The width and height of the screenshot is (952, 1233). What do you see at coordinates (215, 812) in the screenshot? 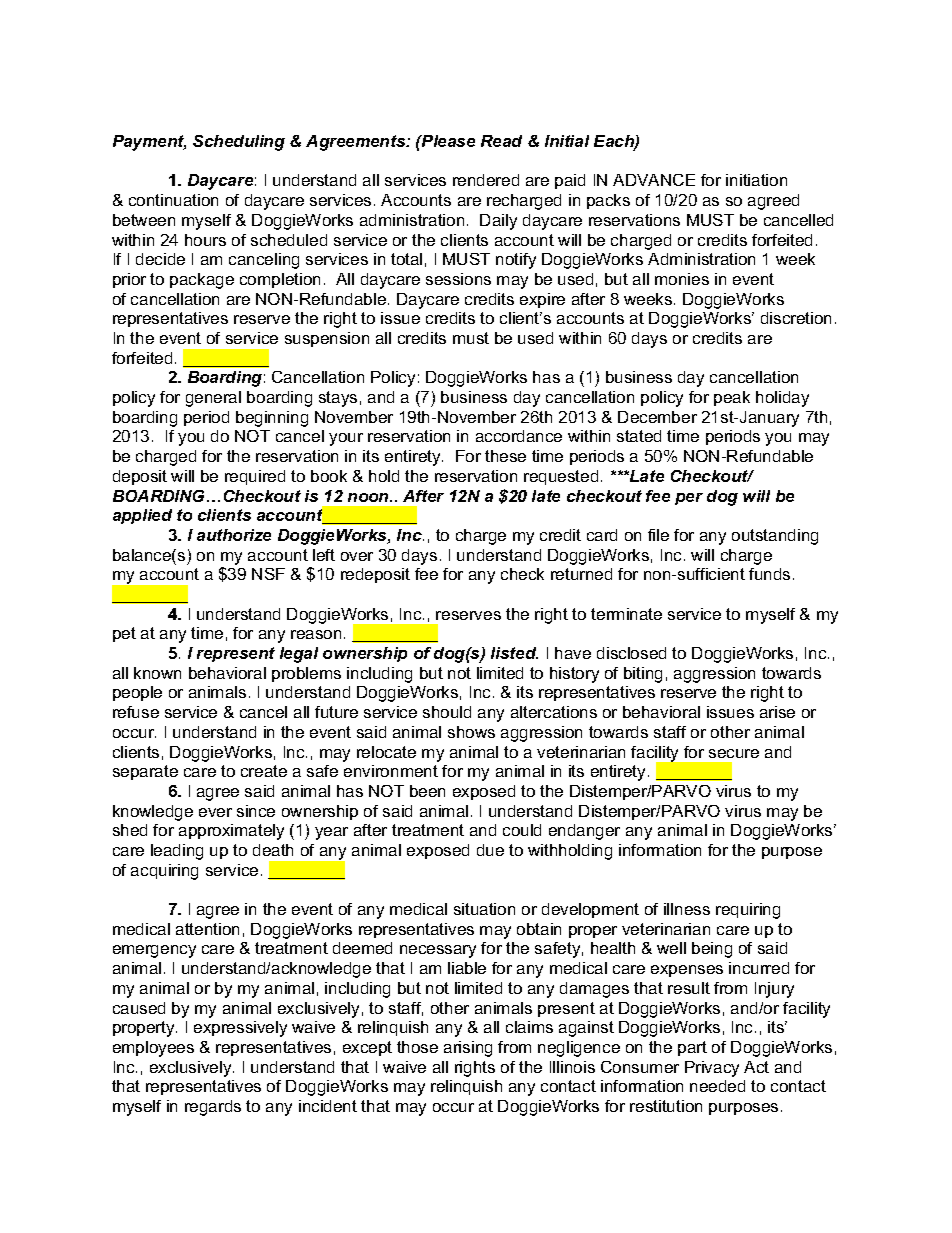
I see `ever` at bounding box center [215, 812].
